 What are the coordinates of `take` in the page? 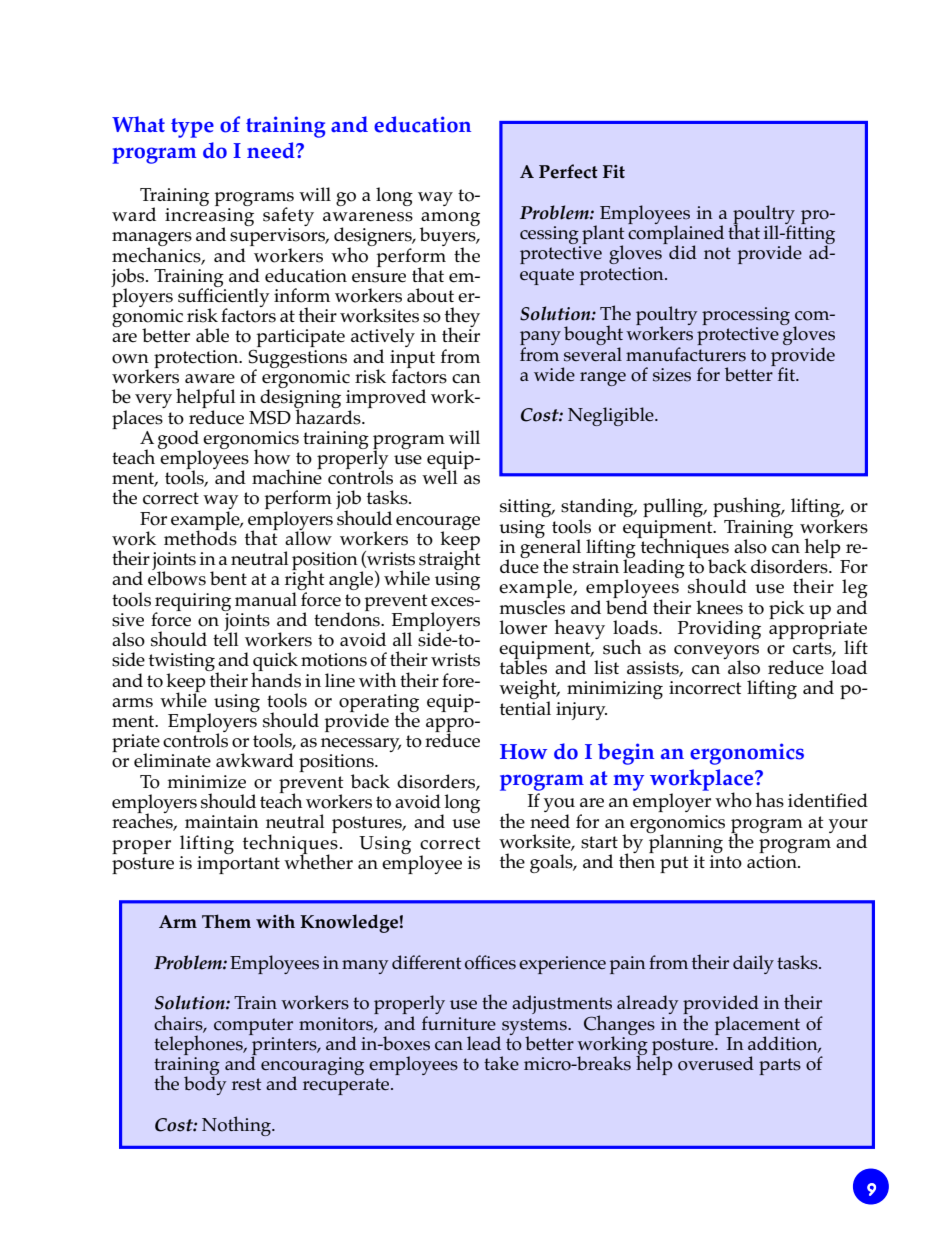 It's located at (501, 1063).
